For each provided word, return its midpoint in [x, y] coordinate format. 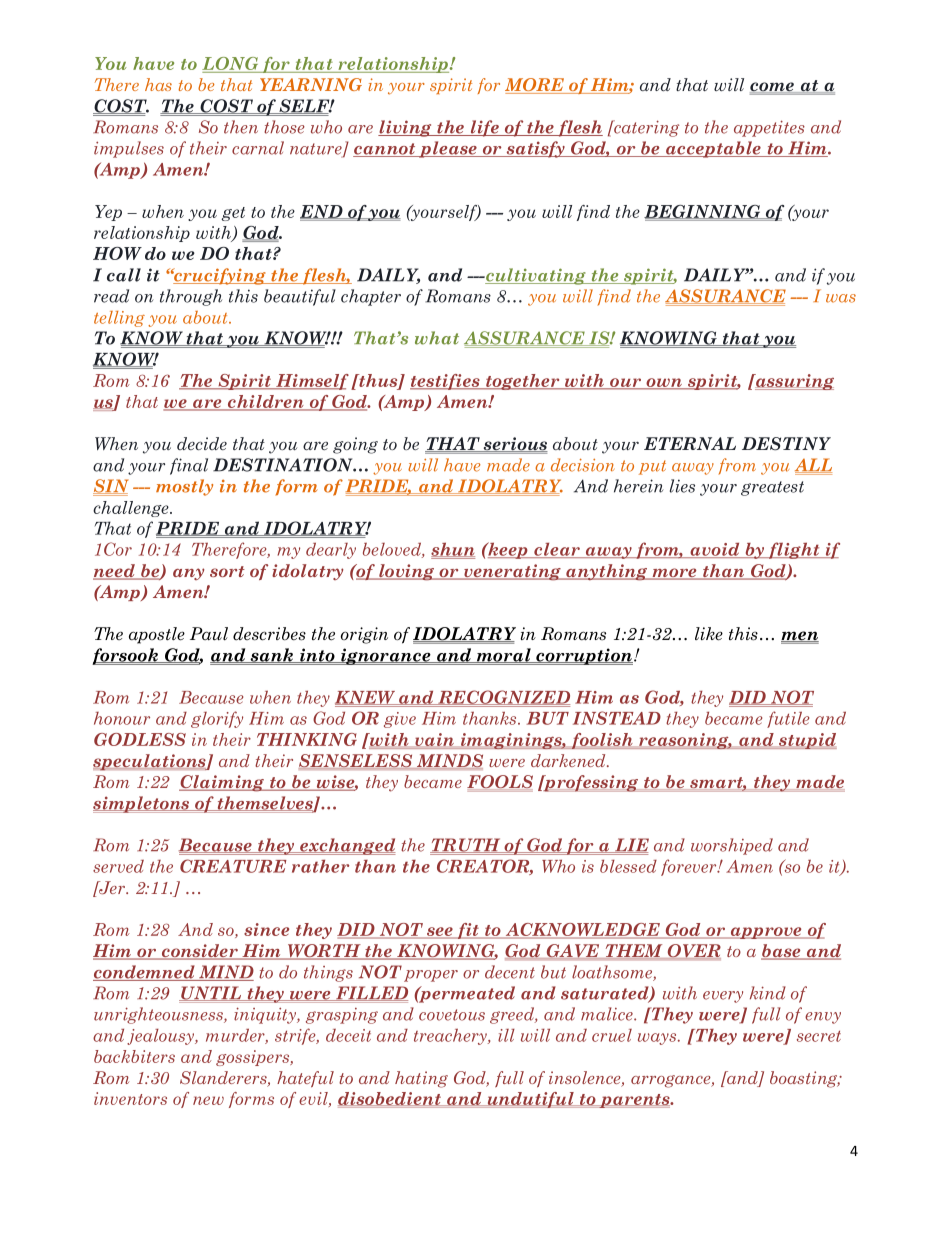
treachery [451, 1036]
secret [819, 1036]
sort [227, 571]
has [158, 84]
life [484, 128]
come [773, 88]
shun [453, 549]
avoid [715, 550]
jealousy [162, 1037]
